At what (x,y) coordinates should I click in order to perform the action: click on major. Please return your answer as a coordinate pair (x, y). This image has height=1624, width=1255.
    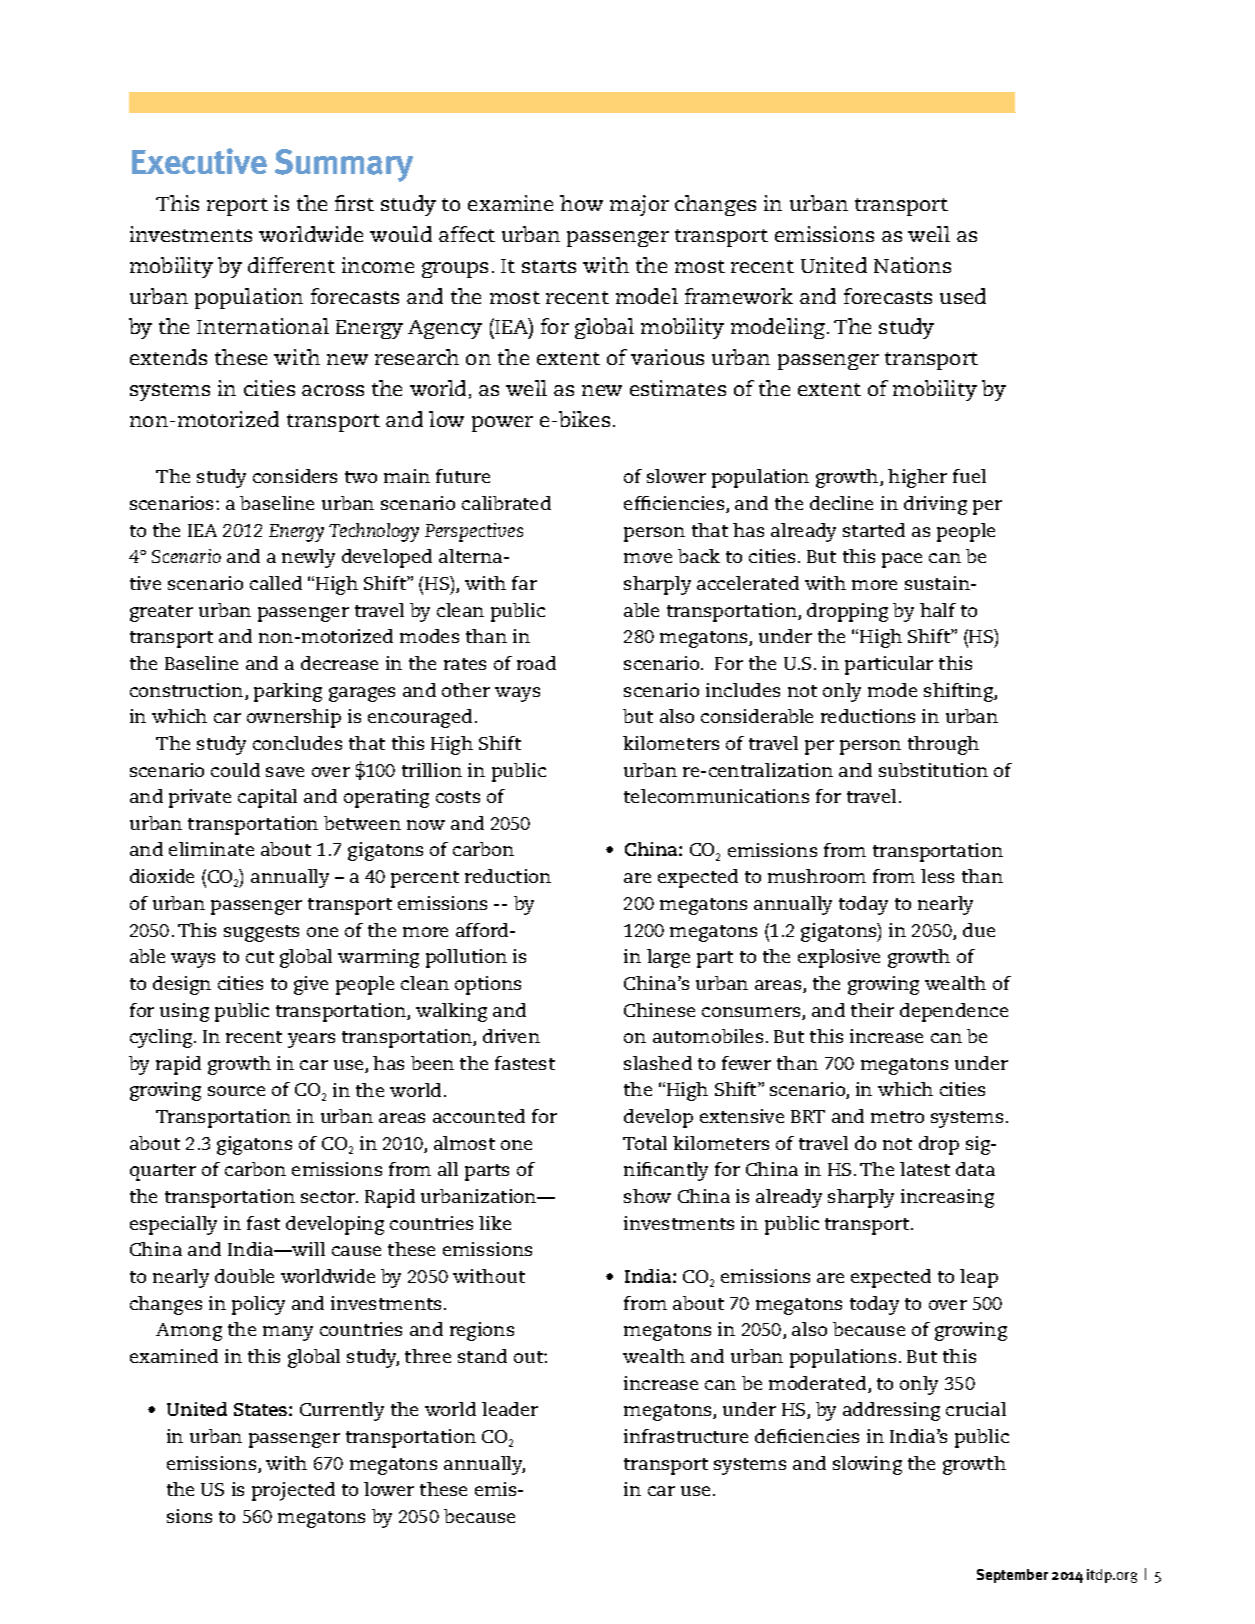
    Looking at the image, I should click on (639, 205).
